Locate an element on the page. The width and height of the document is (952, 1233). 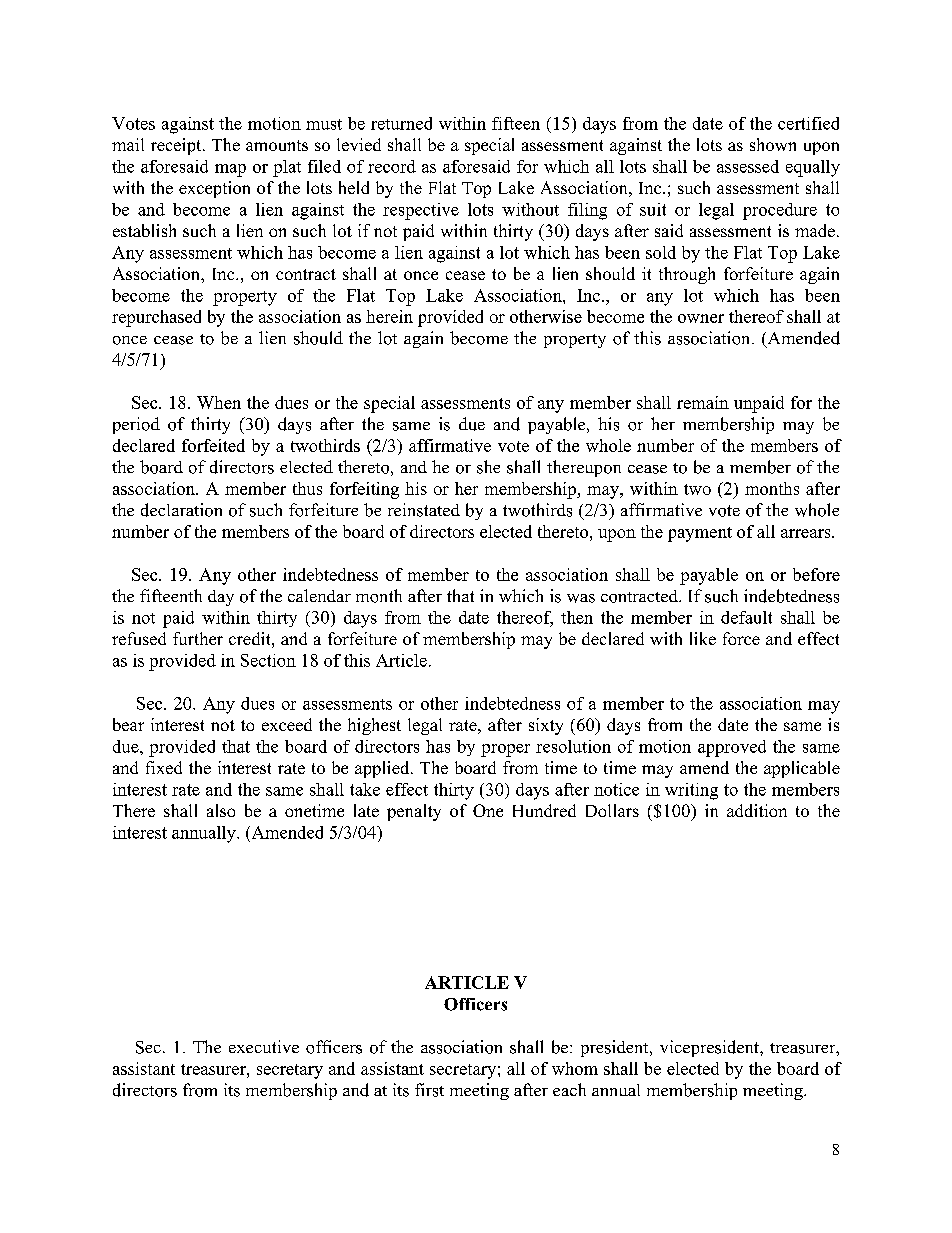
returned is located at coordinates (401, 123).
